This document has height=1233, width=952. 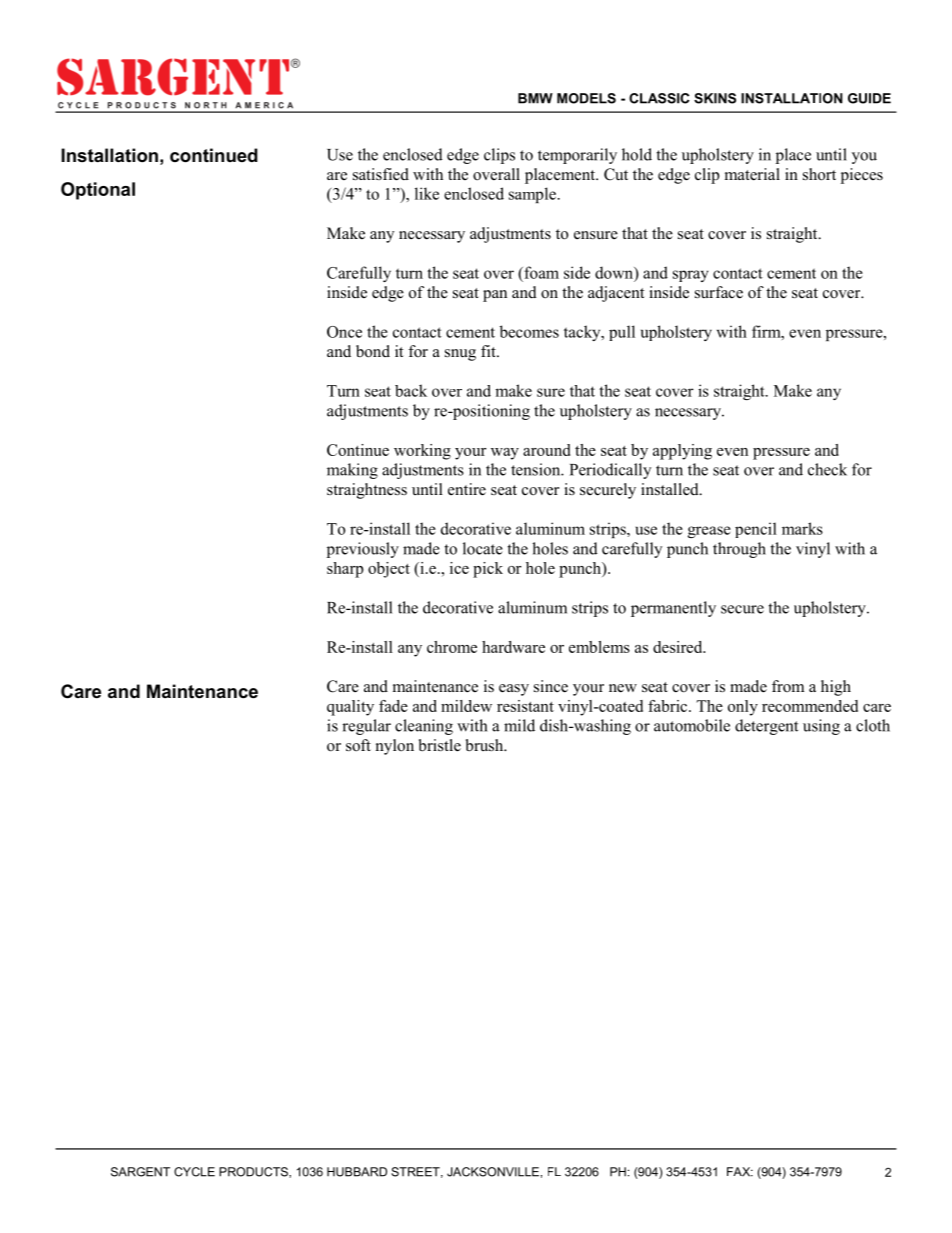 What do you see at coordinates (740, 1172) in the document?
I see `FAX` at bounding box center [740, 1172].
